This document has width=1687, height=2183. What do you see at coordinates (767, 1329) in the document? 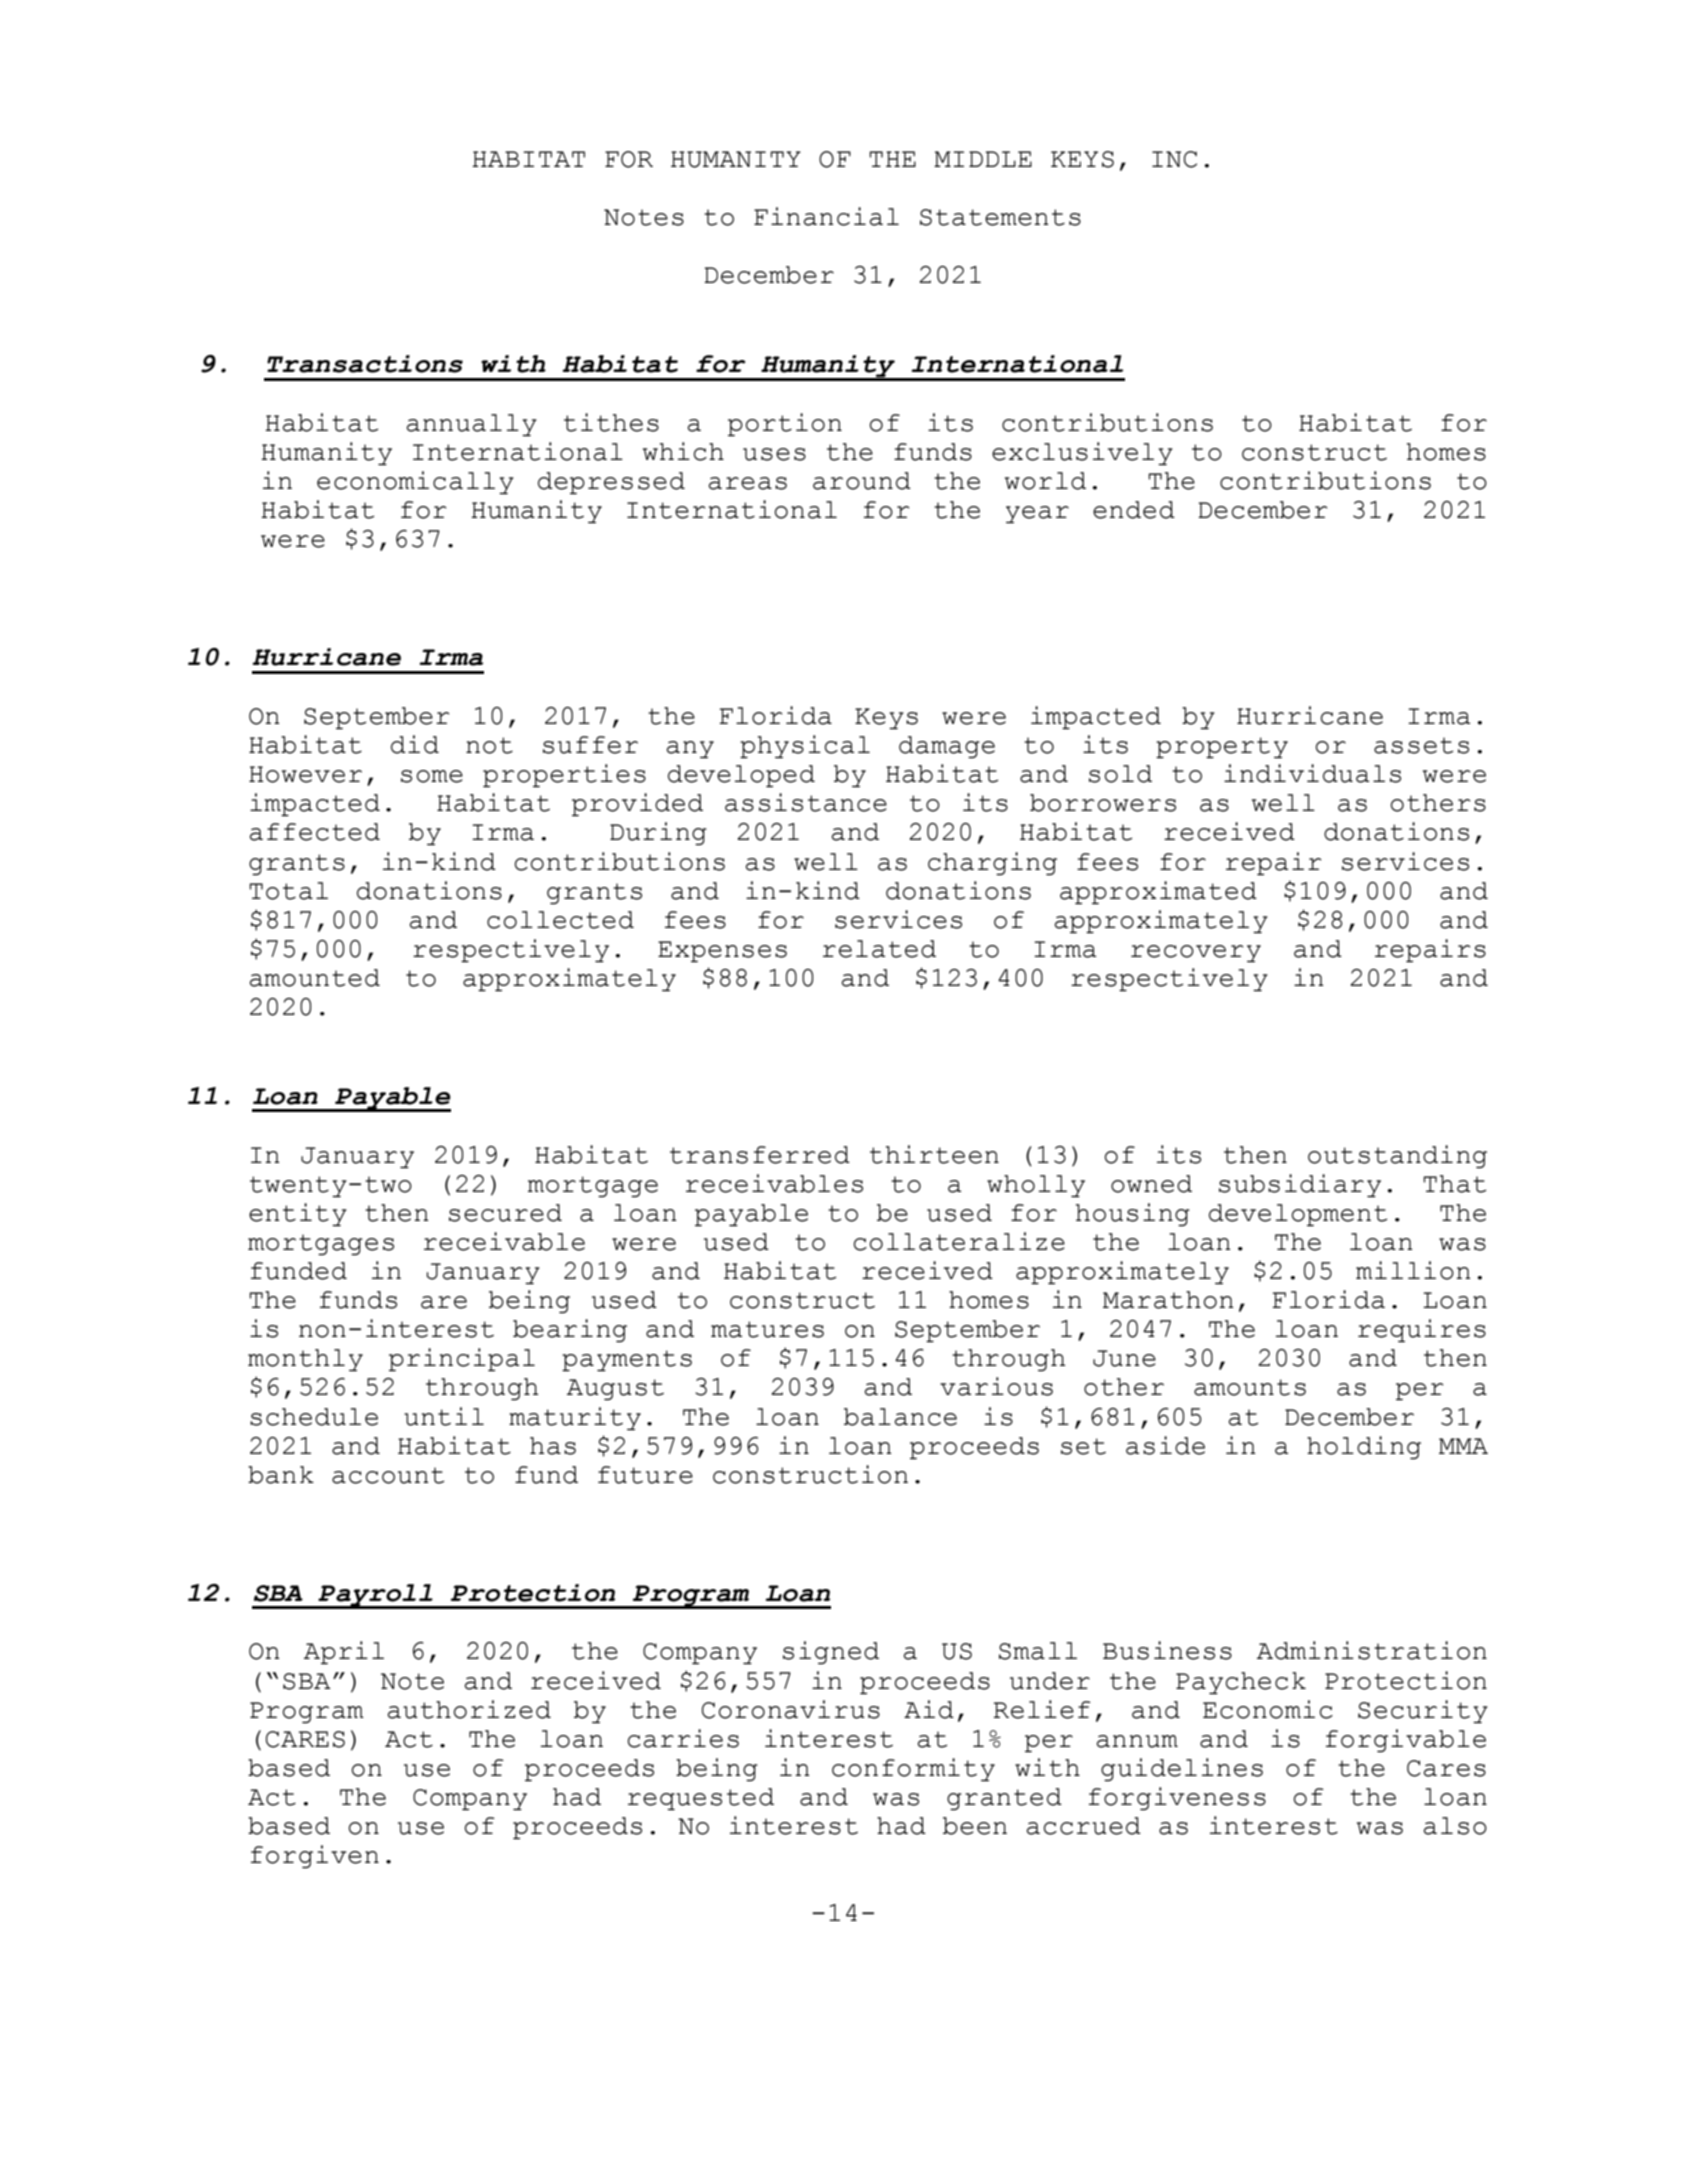
I see `matures` at bounding box center [767, 1329].
